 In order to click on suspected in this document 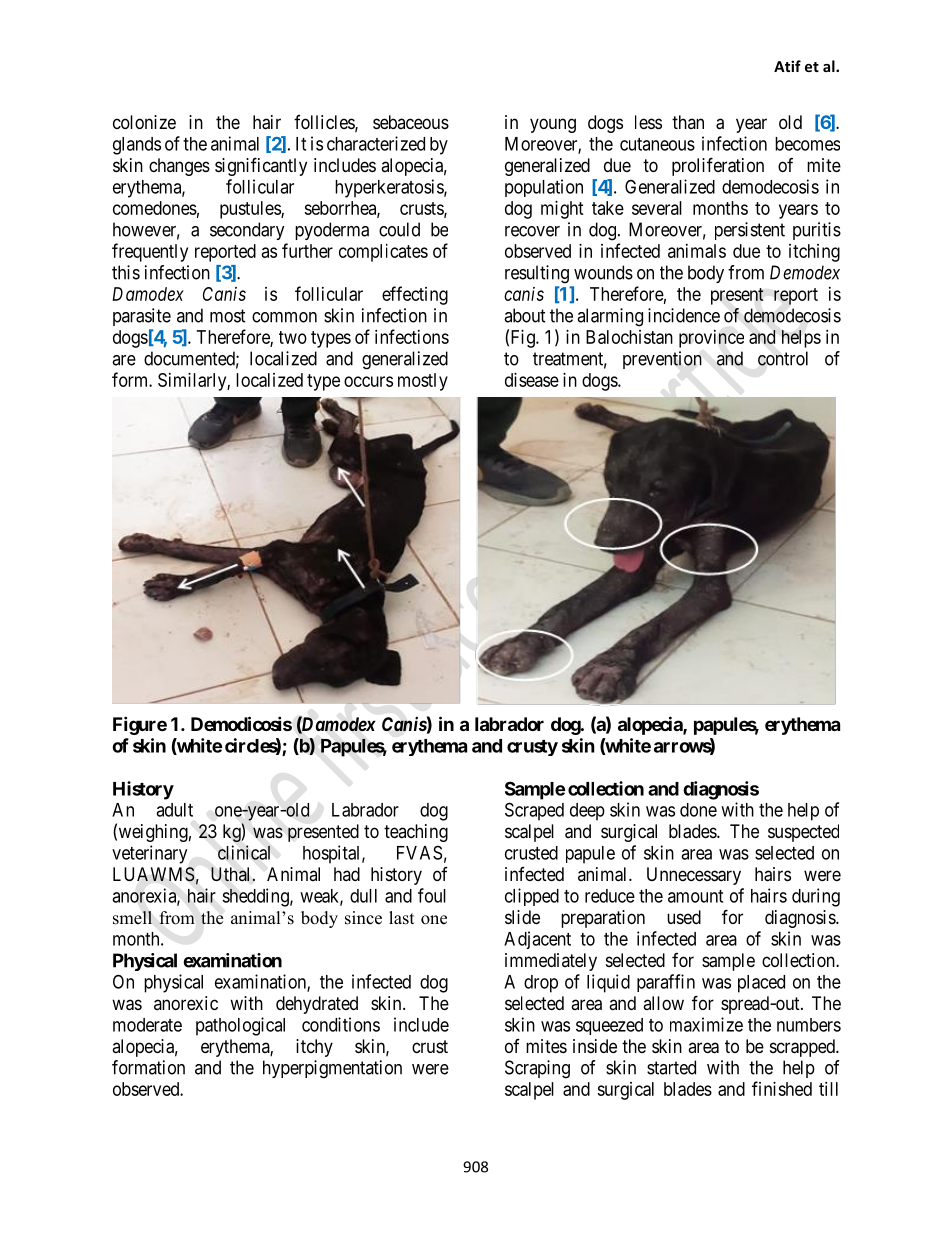, I will do `click(803, 833)`.
